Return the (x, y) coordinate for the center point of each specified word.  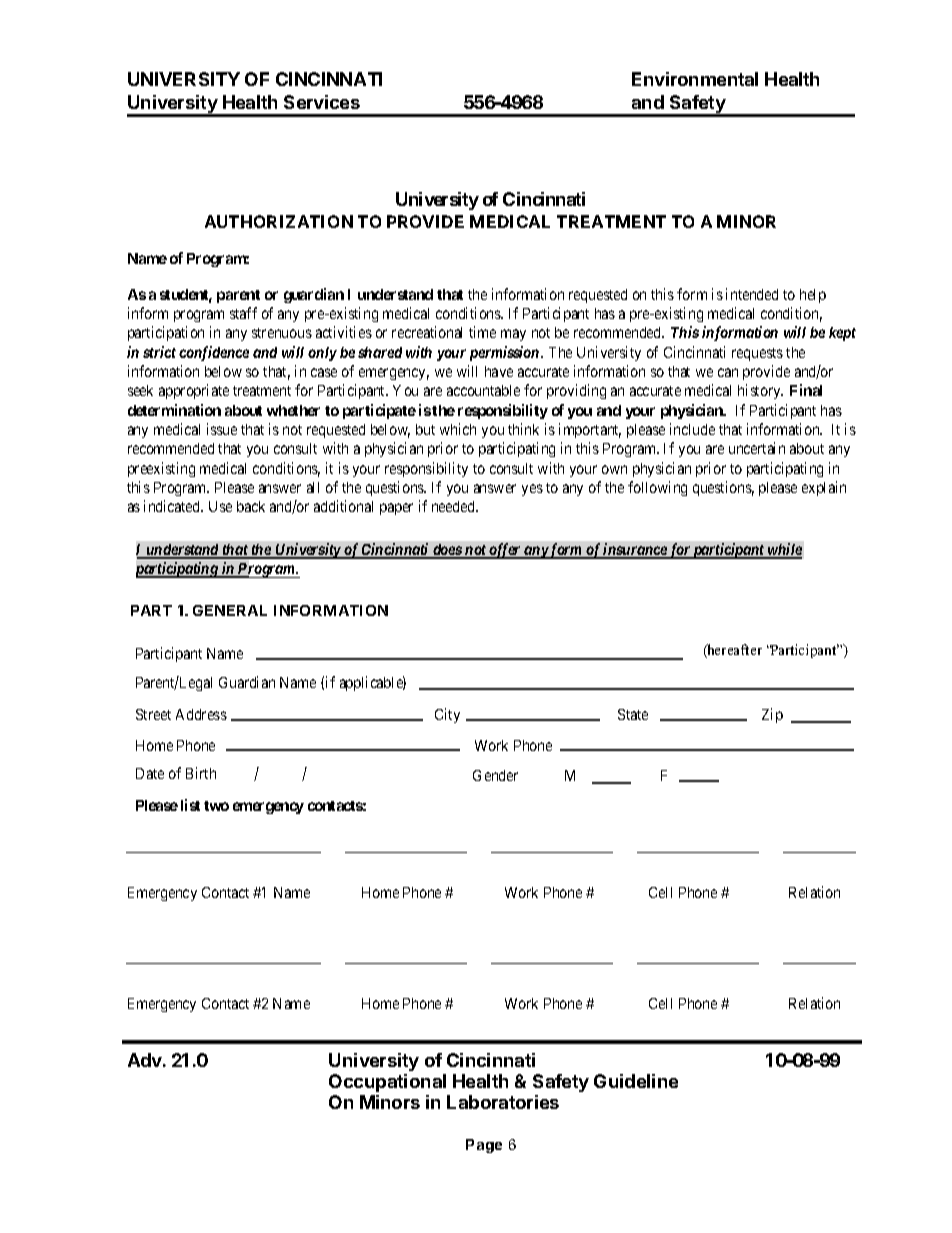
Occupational (387, 1083)
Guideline (636, 1081)
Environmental (695, 79)
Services (322, 102)
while (784, 550)
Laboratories (503, 1102)
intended (752, 294)
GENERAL (230, 610)
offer (505, 551)
